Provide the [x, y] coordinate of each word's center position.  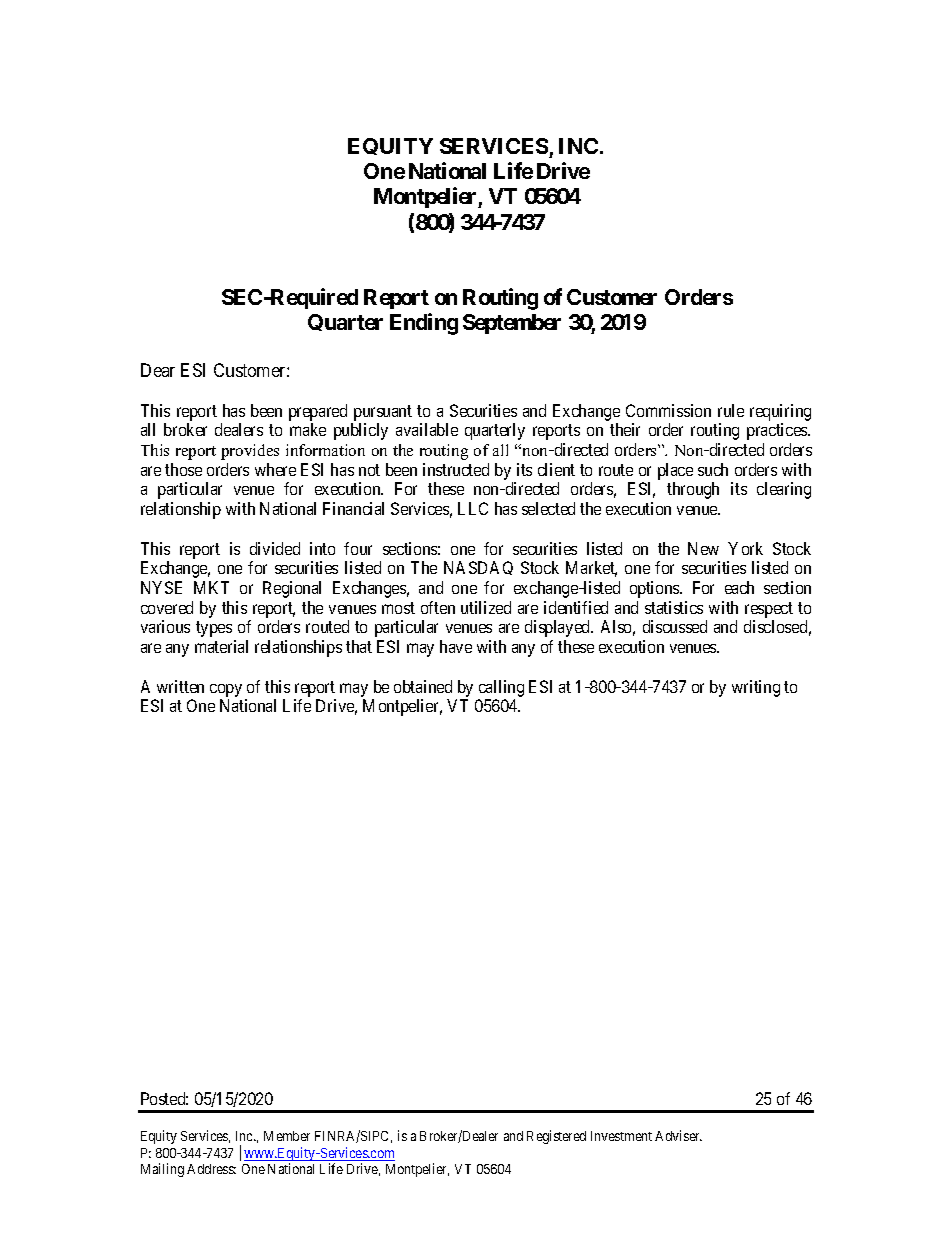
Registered [556, 1137]
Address [211, 1169]
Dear [158, 370]
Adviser [678, 1135]
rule [731, 410]
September [512, 324]
